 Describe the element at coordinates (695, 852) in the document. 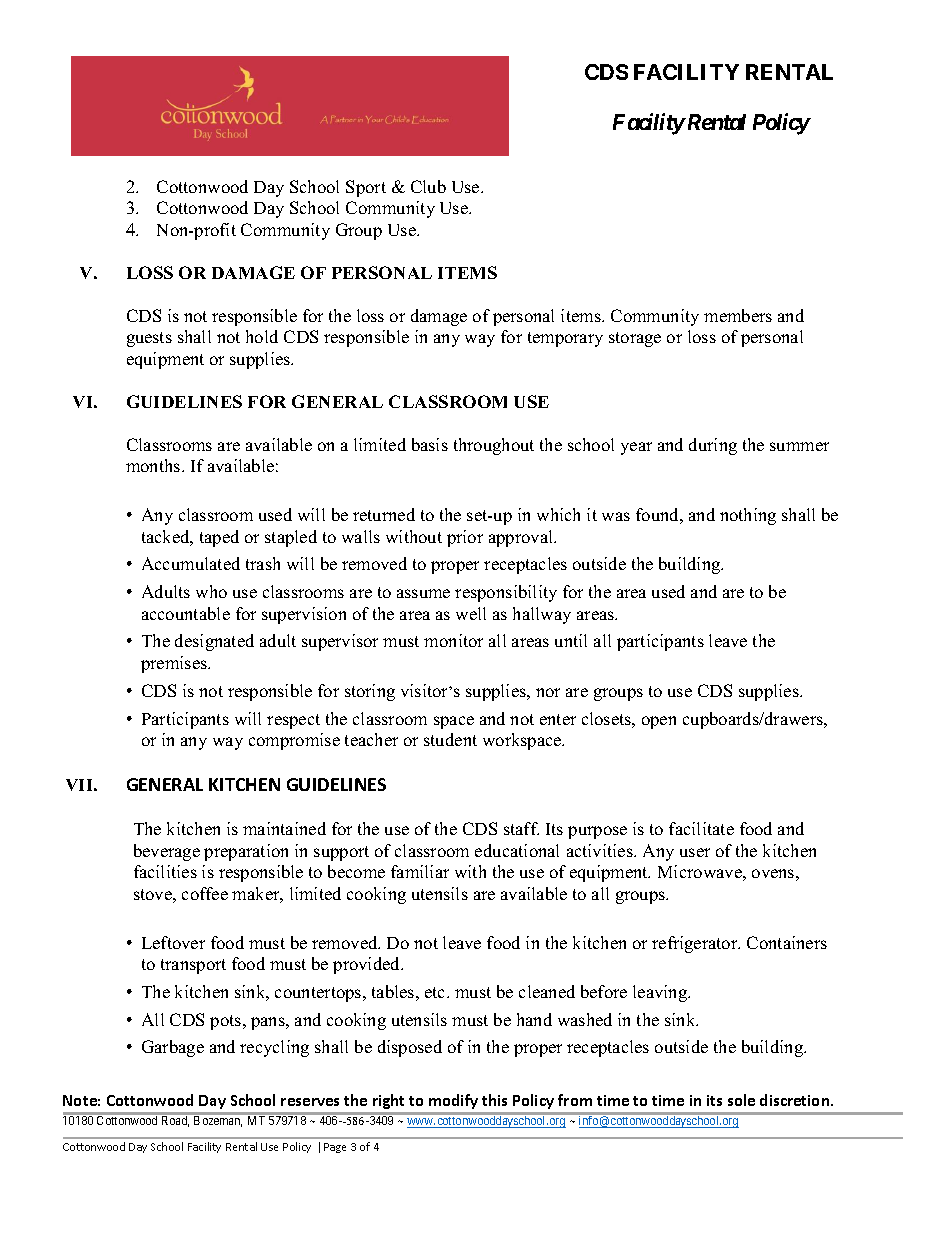

I see `user` at that location.
